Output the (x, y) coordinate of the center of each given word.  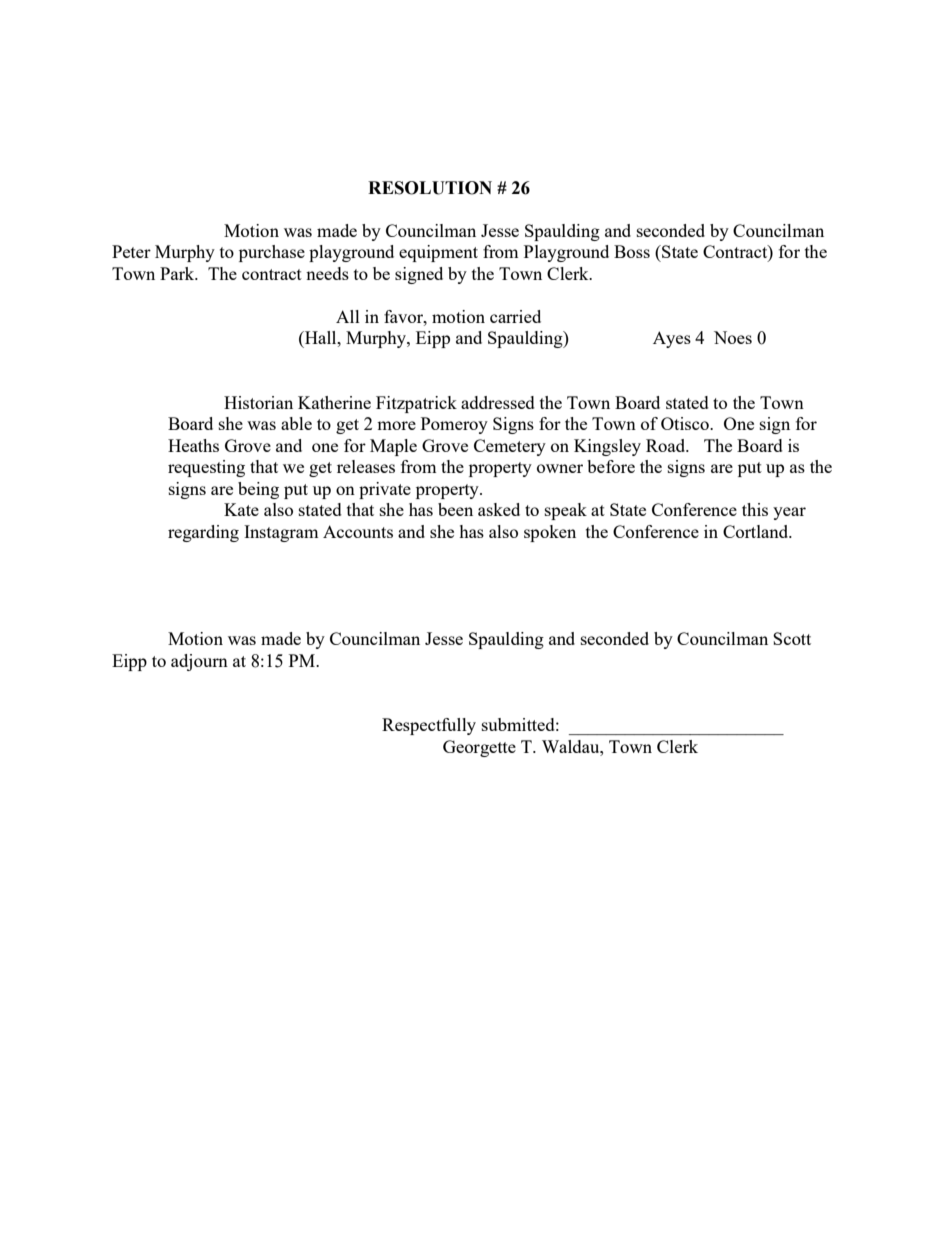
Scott (792, 638)
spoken (550, 533)
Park (178, 273)
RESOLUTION (430, 188)
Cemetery (510, 447)
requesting (206, 468)
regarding (203, 533)
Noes (733, 337)
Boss (632, 251)
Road (667, 445)
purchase (272, 253)
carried (515, 316)
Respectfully (429, 726)
